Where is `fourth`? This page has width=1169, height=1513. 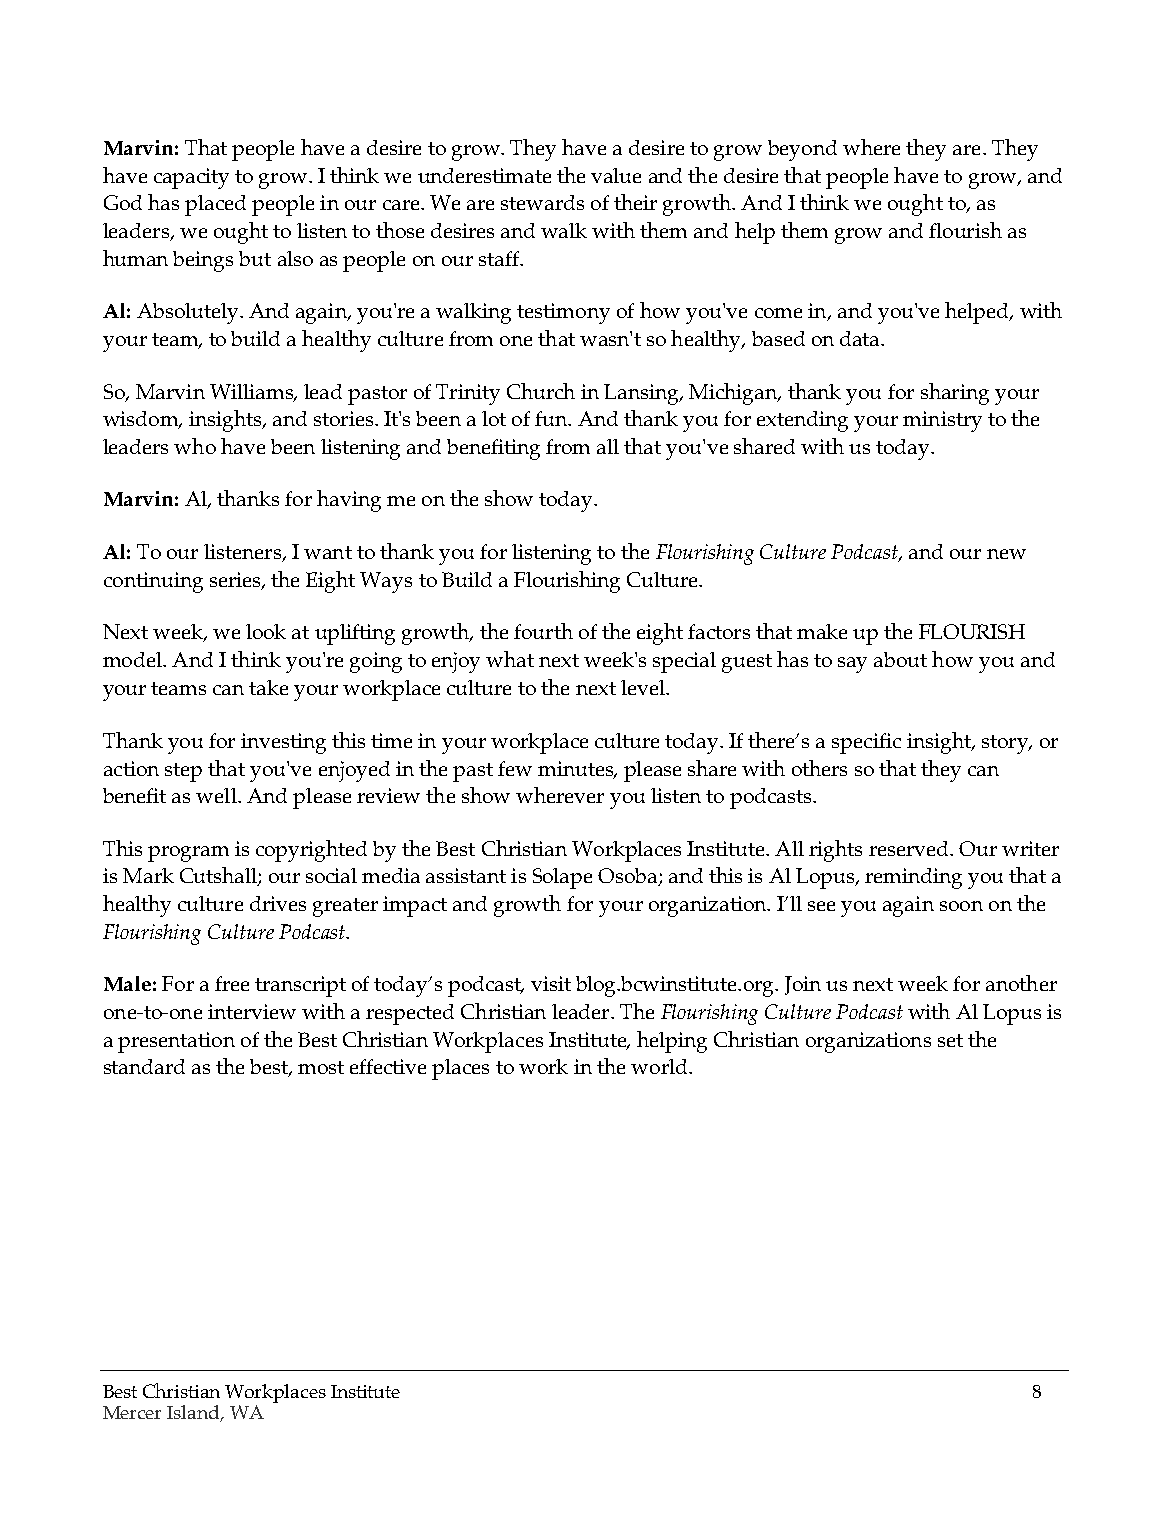
fourth is located at coordinates (543, 631).
